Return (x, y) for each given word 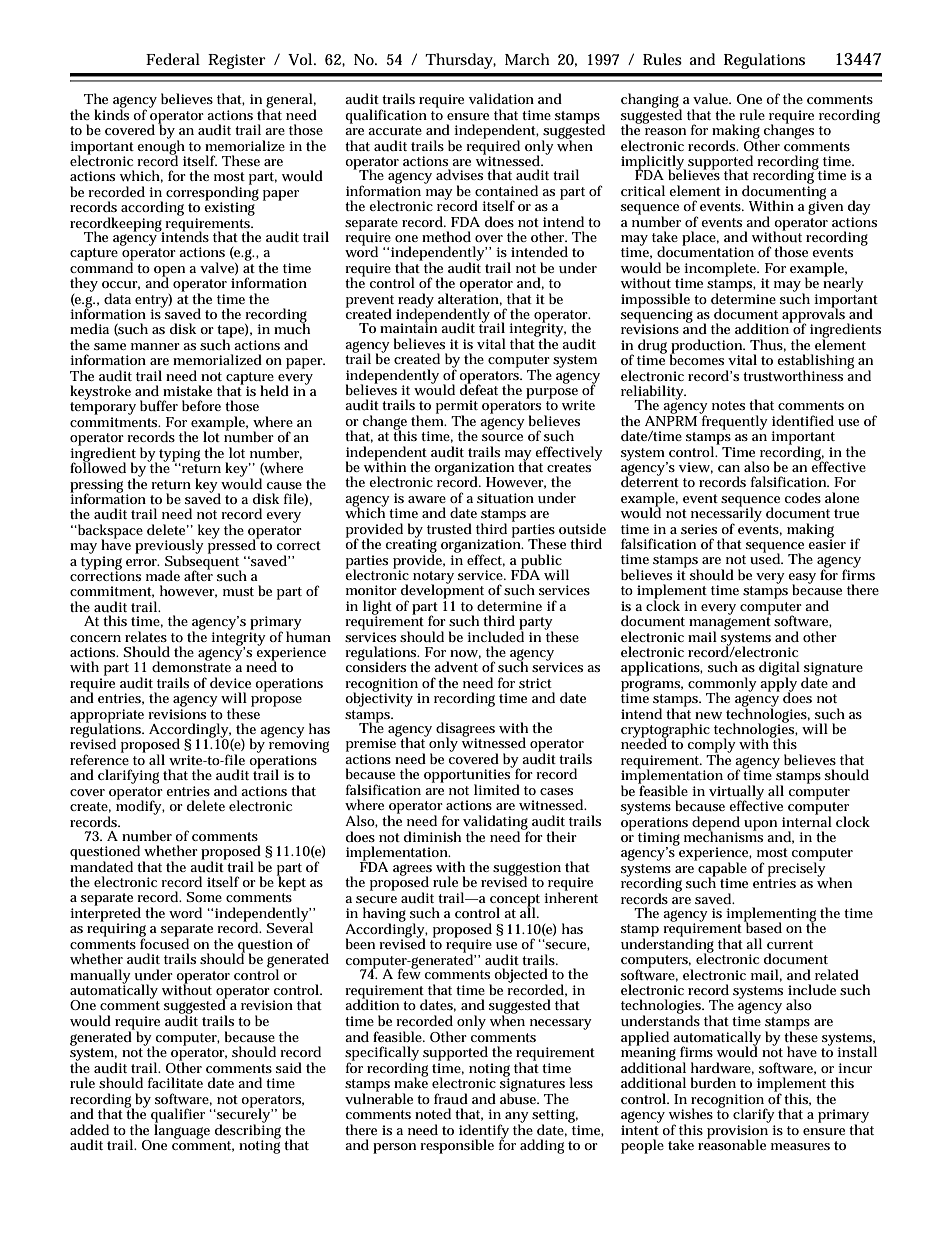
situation (505, 498)
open (169, 272)
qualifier (178, 1116)
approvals (813, 315)
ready (415, 301)
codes (802, 497)
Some (204, 897)
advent (456, 666)
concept (515, 901)
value (712, 98)
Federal (173, 59)
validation (501, 98)
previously (169, 547)
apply (778, 684)
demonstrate (191, 666)
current (790, 945)
